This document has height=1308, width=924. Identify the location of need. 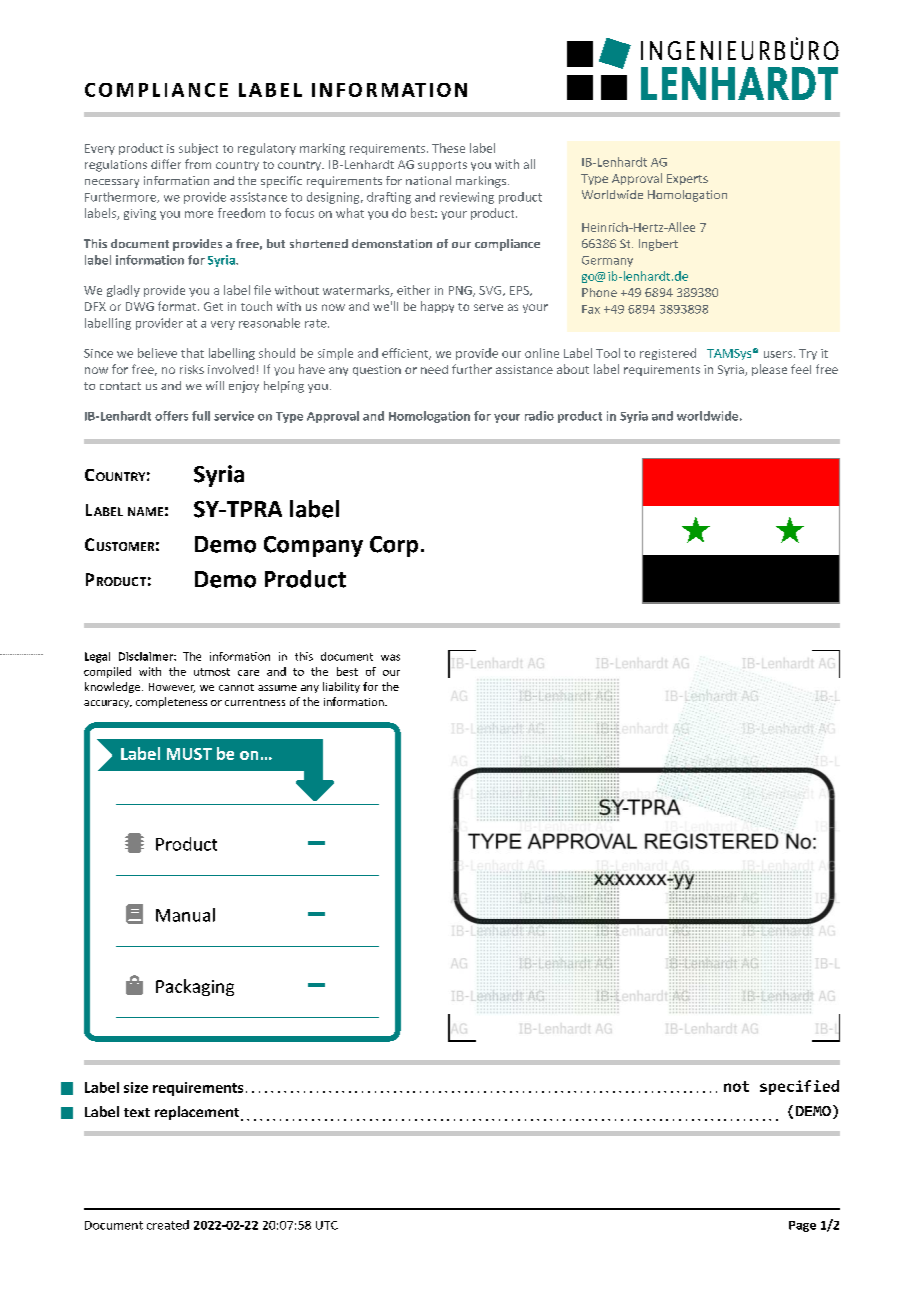
(434, 369).
